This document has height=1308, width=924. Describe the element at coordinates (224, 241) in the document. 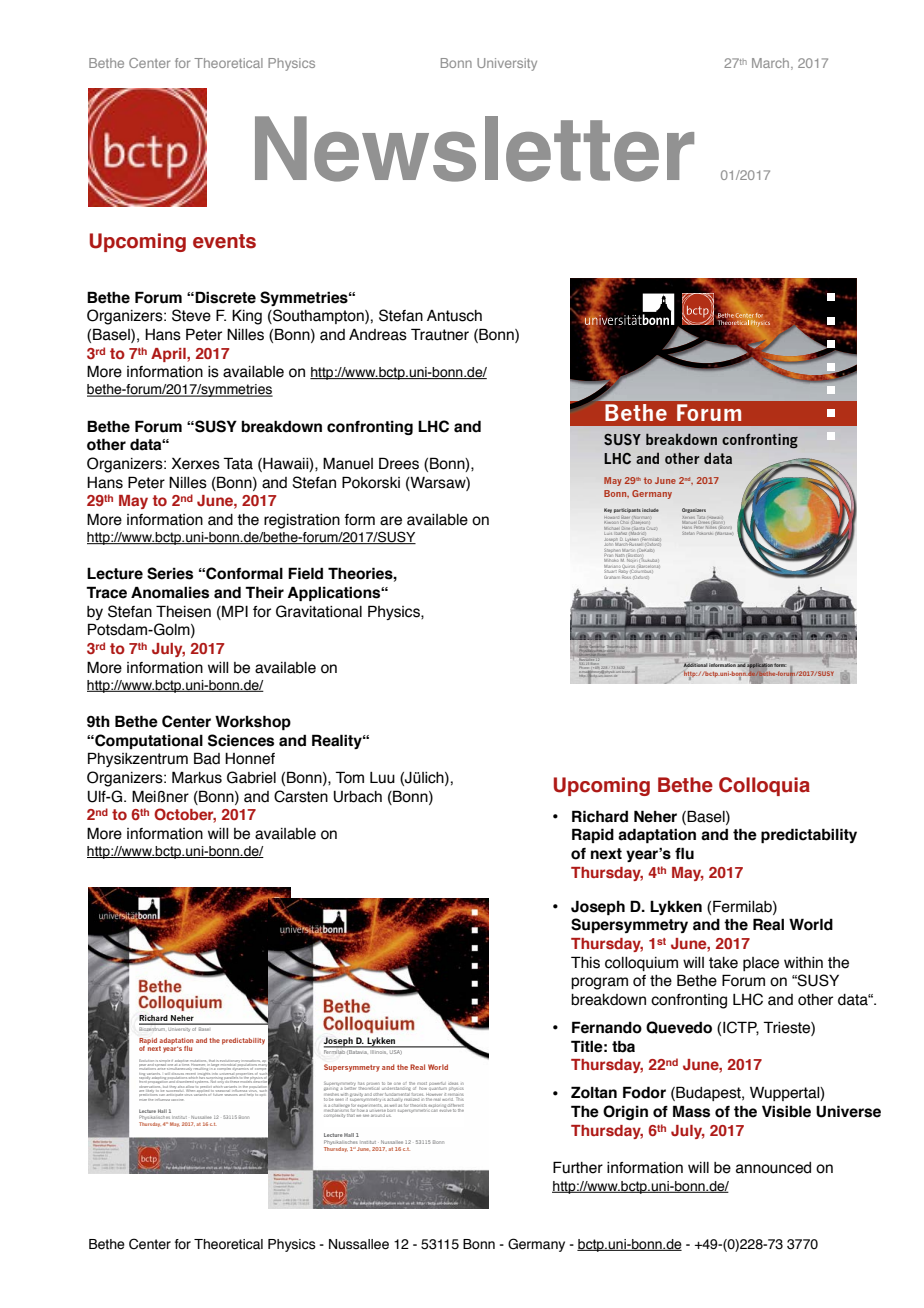

I see `events` at that location.
